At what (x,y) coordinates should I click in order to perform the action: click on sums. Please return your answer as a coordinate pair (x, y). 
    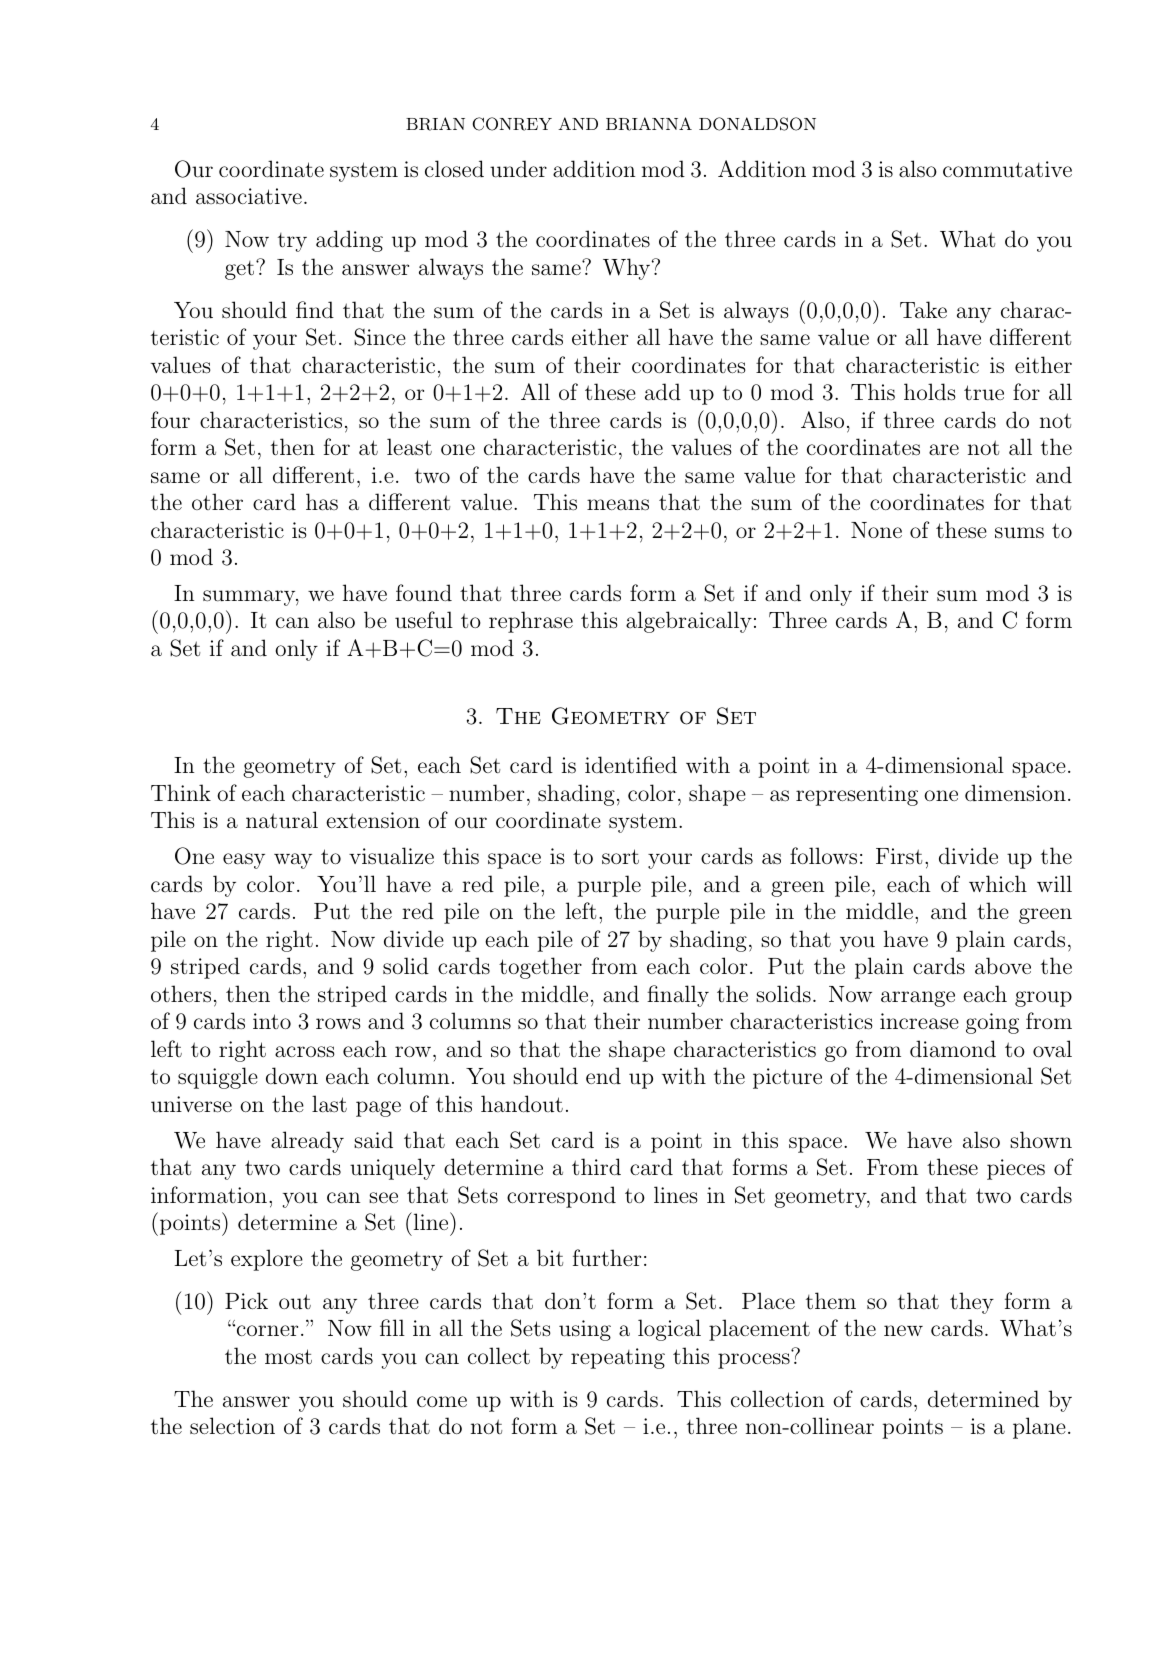
    Looking at the image, I should click on (1019, 533).
